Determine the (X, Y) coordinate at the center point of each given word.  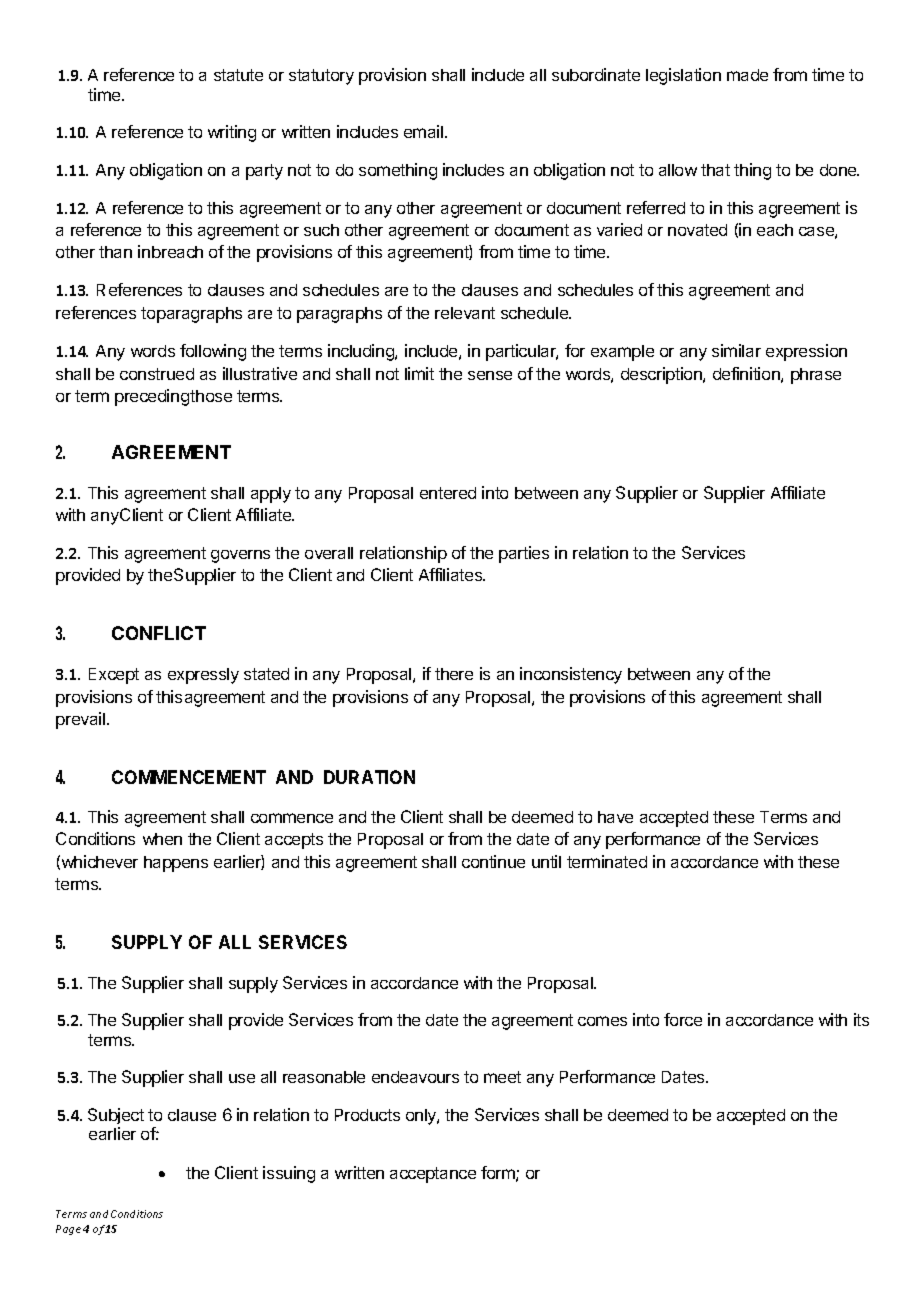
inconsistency (571, 675)
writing (232, 133)
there (454, 674)
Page (68, 1230)
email (425, 131)
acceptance (433, 1175)
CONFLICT (159, 633)
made (747, 75)
